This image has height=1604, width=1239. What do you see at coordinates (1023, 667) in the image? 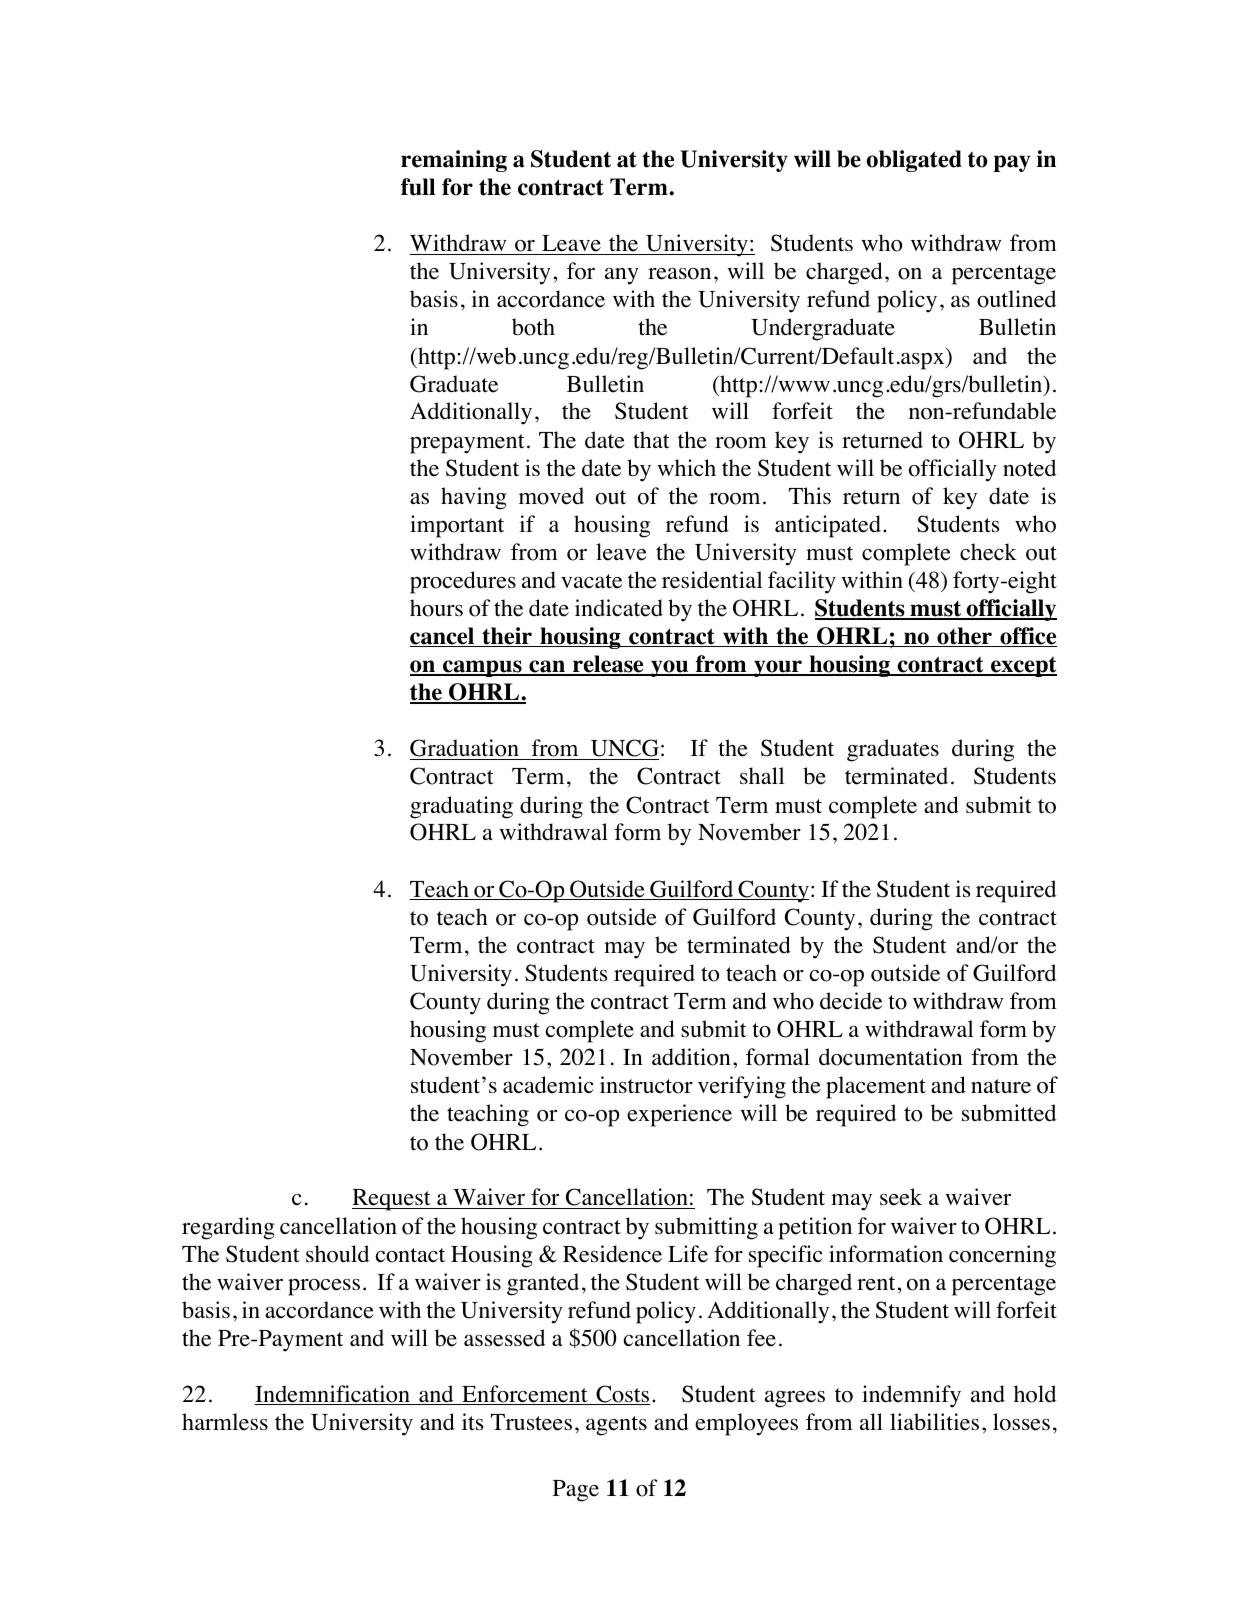
I see `except` at bounding box center [1023, 667].
